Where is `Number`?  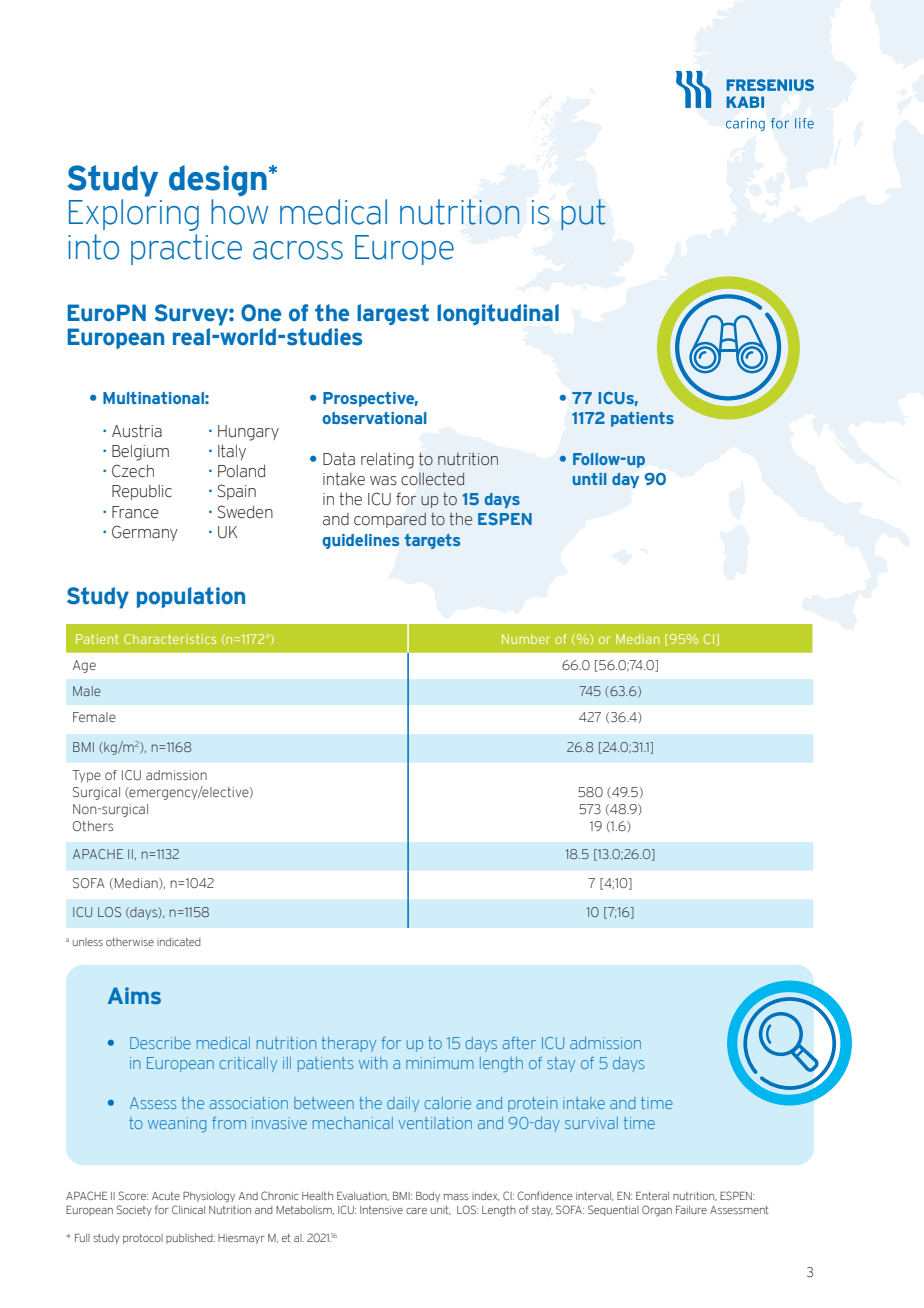
Number is located at coordinates (526, 639).
